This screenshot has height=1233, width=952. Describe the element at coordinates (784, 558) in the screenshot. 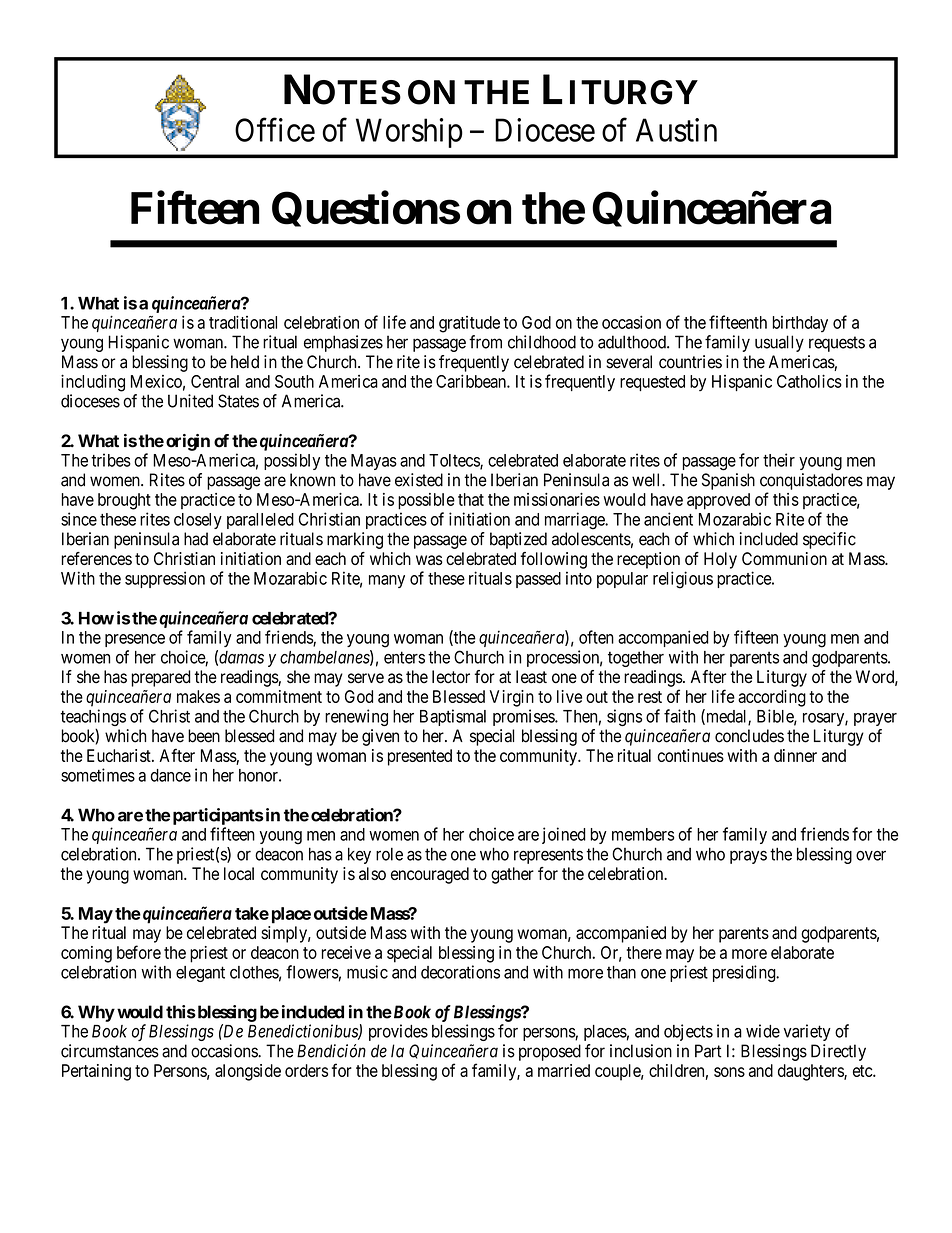

I see `Communion` at that location.
